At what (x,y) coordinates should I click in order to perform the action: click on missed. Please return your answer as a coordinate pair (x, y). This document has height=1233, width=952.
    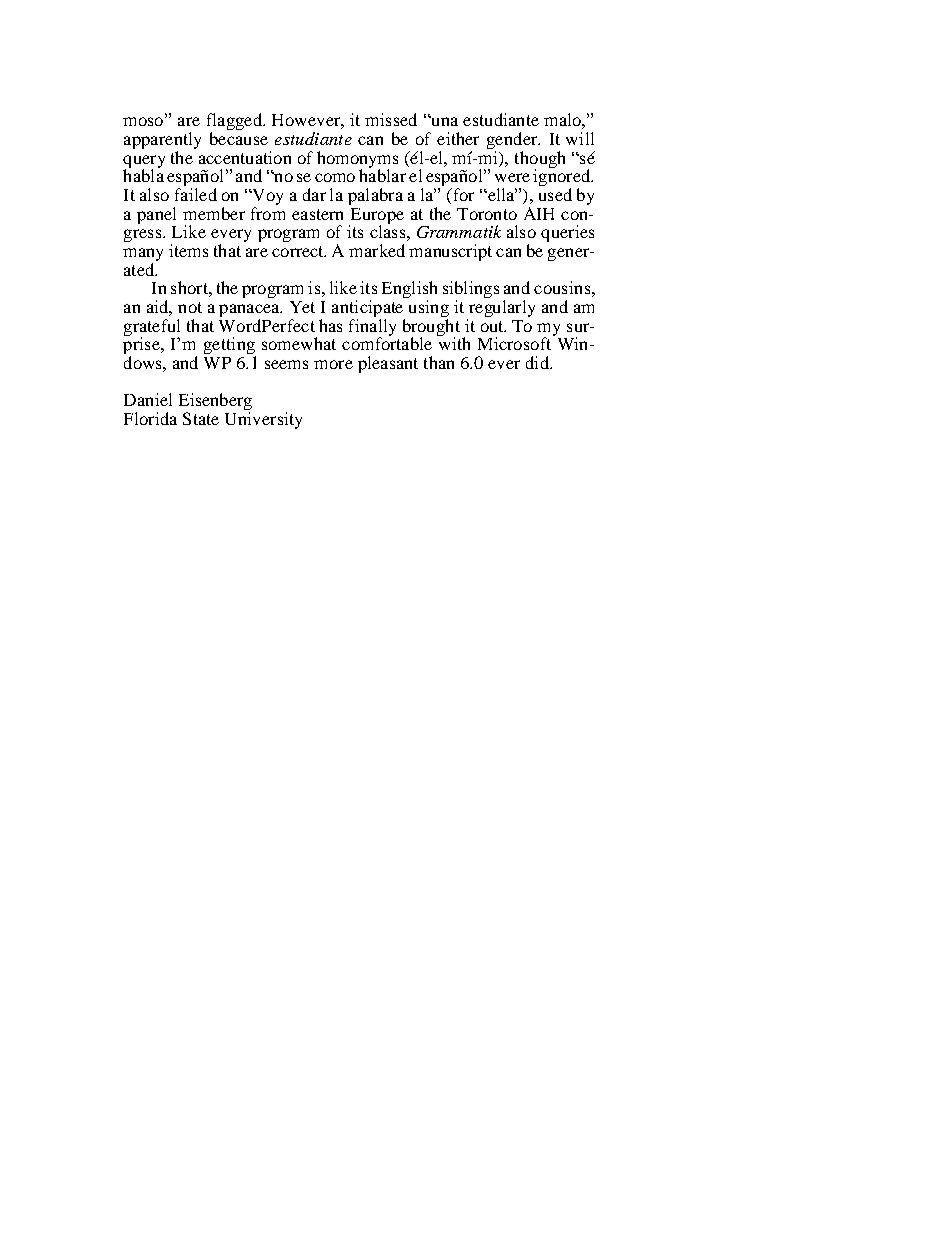
    Looking at the image, I should click on (391, 119).
